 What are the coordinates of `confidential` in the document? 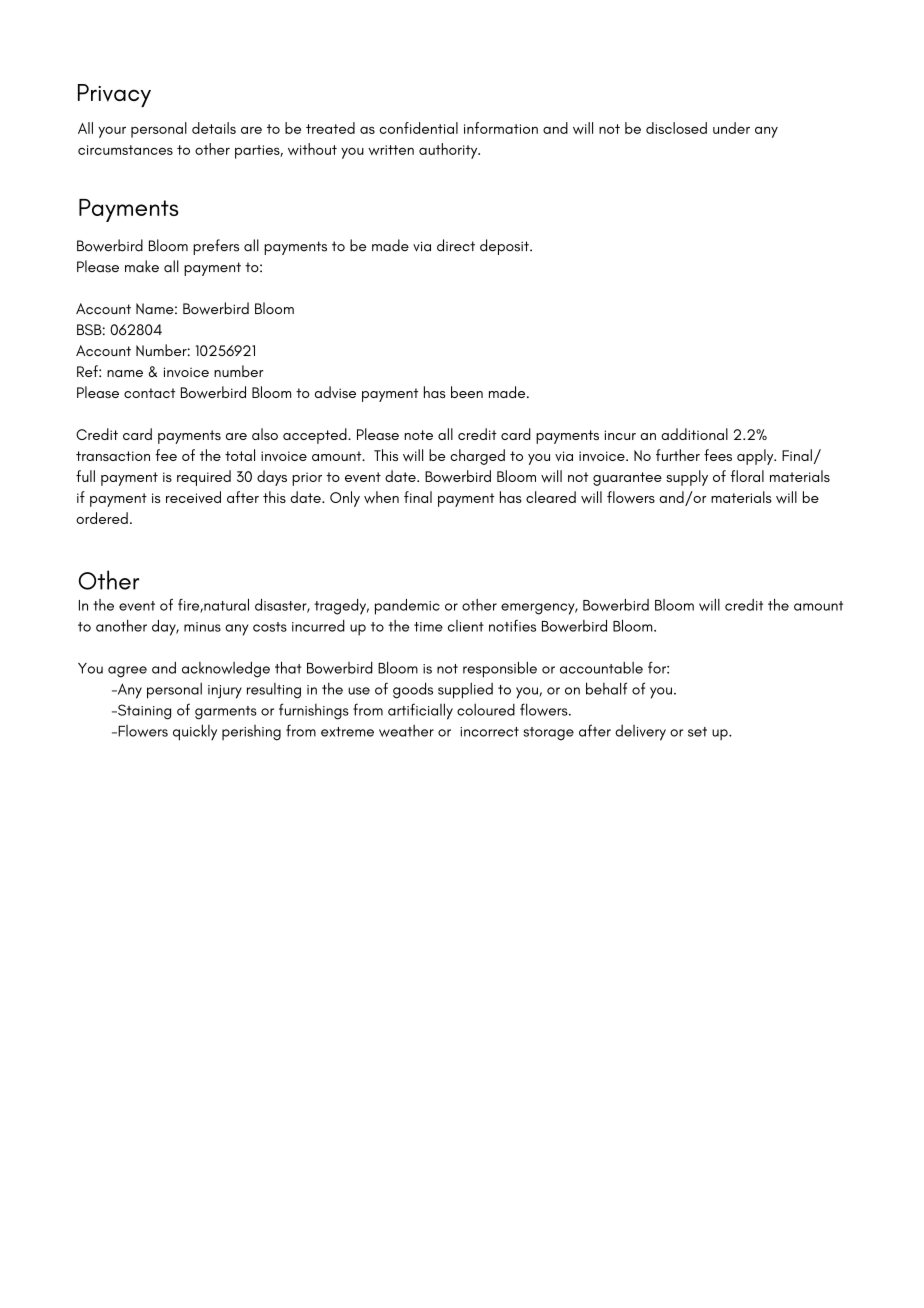 It's located at (418, 128).
